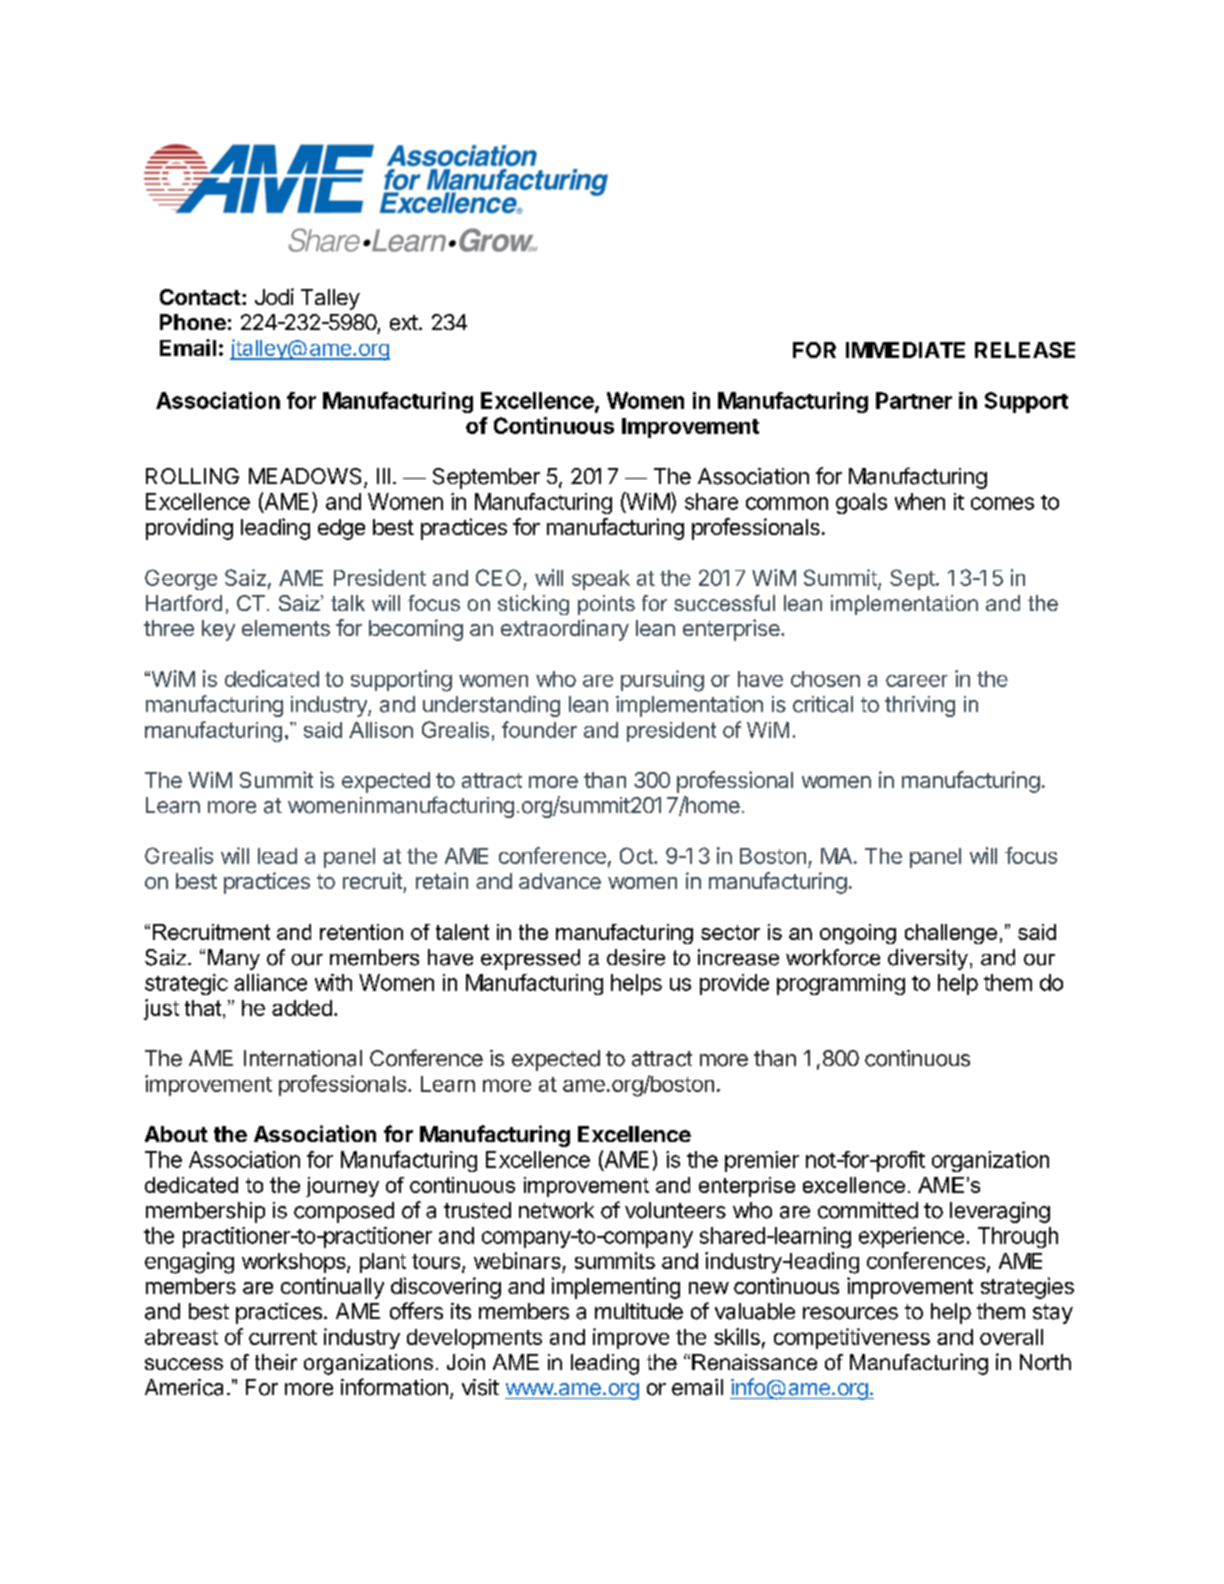 Image resolution: width=1224 pixels, height=1584 pixels. I want to click on desire, so click(636, 957).
